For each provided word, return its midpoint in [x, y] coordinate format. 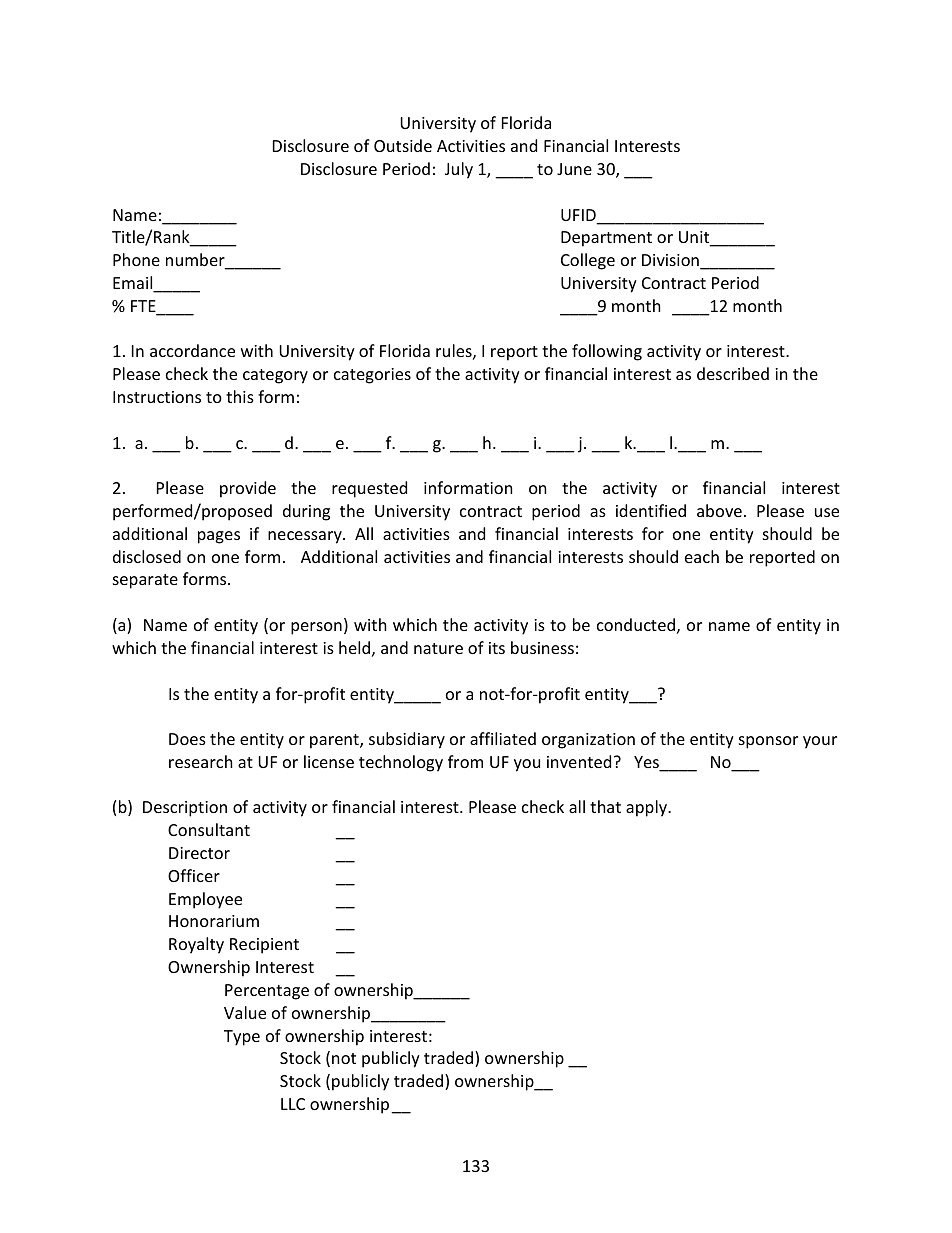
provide [248, 489]
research [201, 761]
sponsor [768, 742]
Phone [136, 259]
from [465, 761]
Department [606, 239]
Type [242, 1038]
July [459, 170]
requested [369, 489]
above [719, 510]
